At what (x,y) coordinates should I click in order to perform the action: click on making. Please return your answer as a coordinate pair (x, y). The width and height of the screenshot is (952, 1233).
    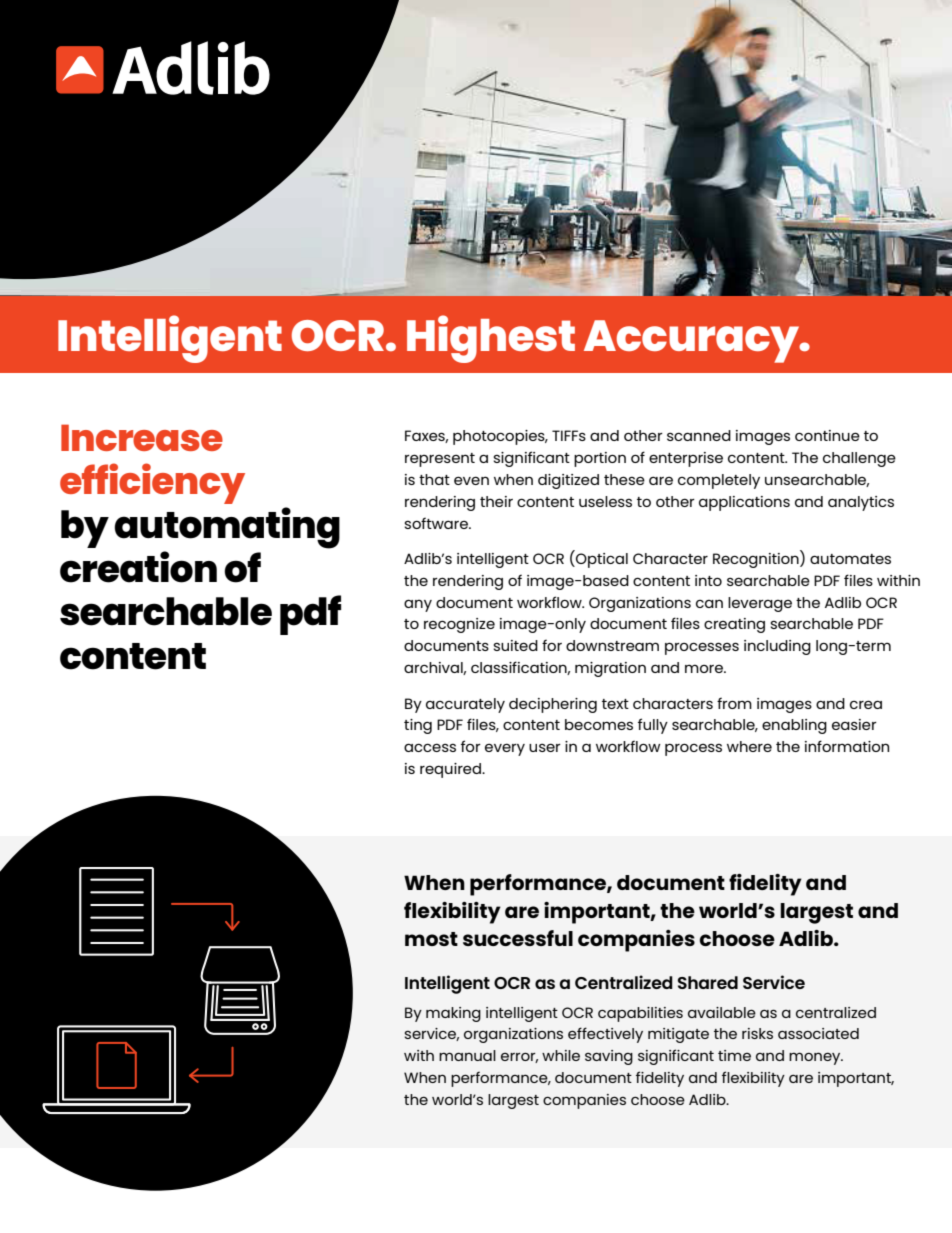
    Looking at the image, I should click on (453, 1014).
